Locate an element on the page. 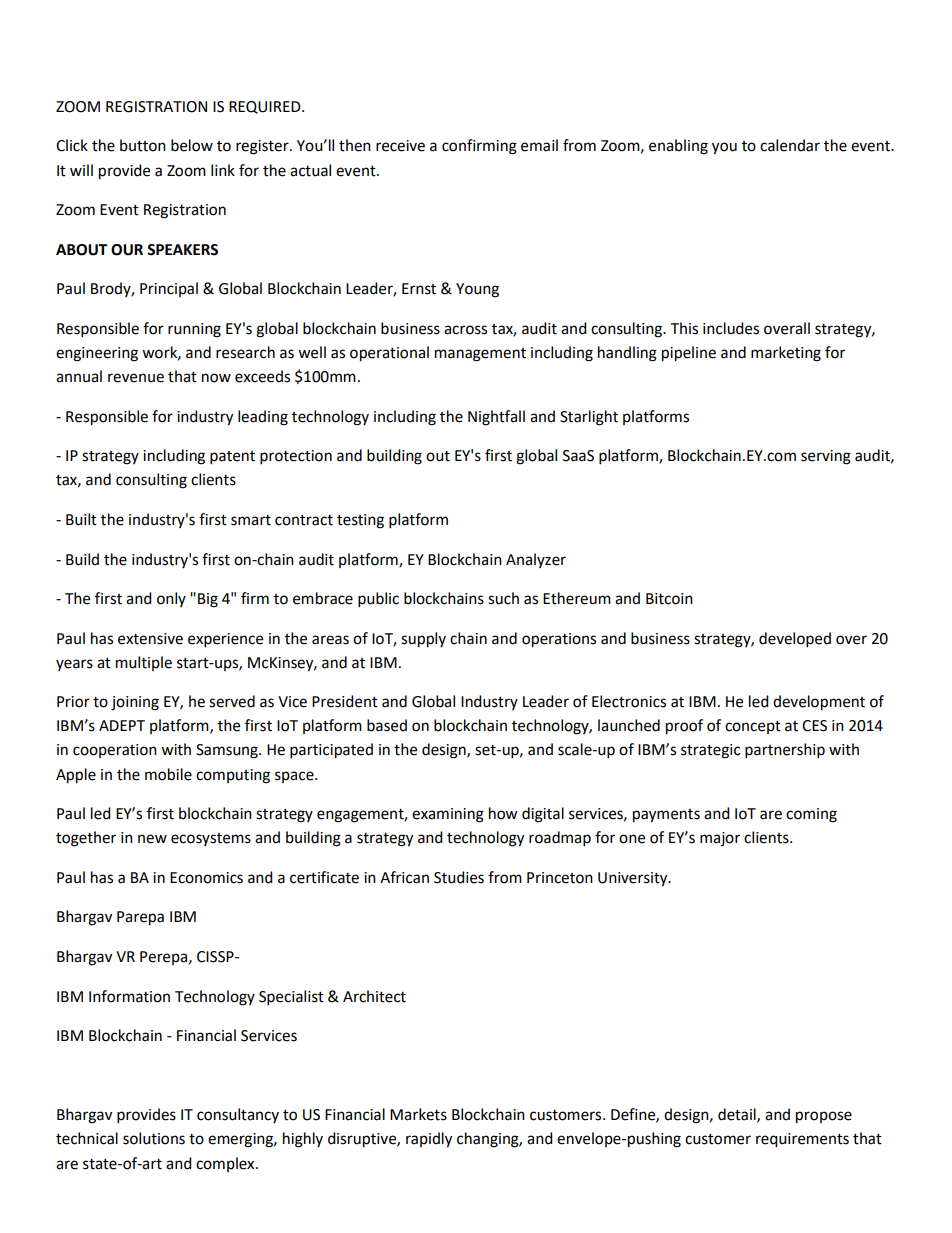 The width and height of the page is (952, 1233). enabling is located at coordinates (678, 147).
